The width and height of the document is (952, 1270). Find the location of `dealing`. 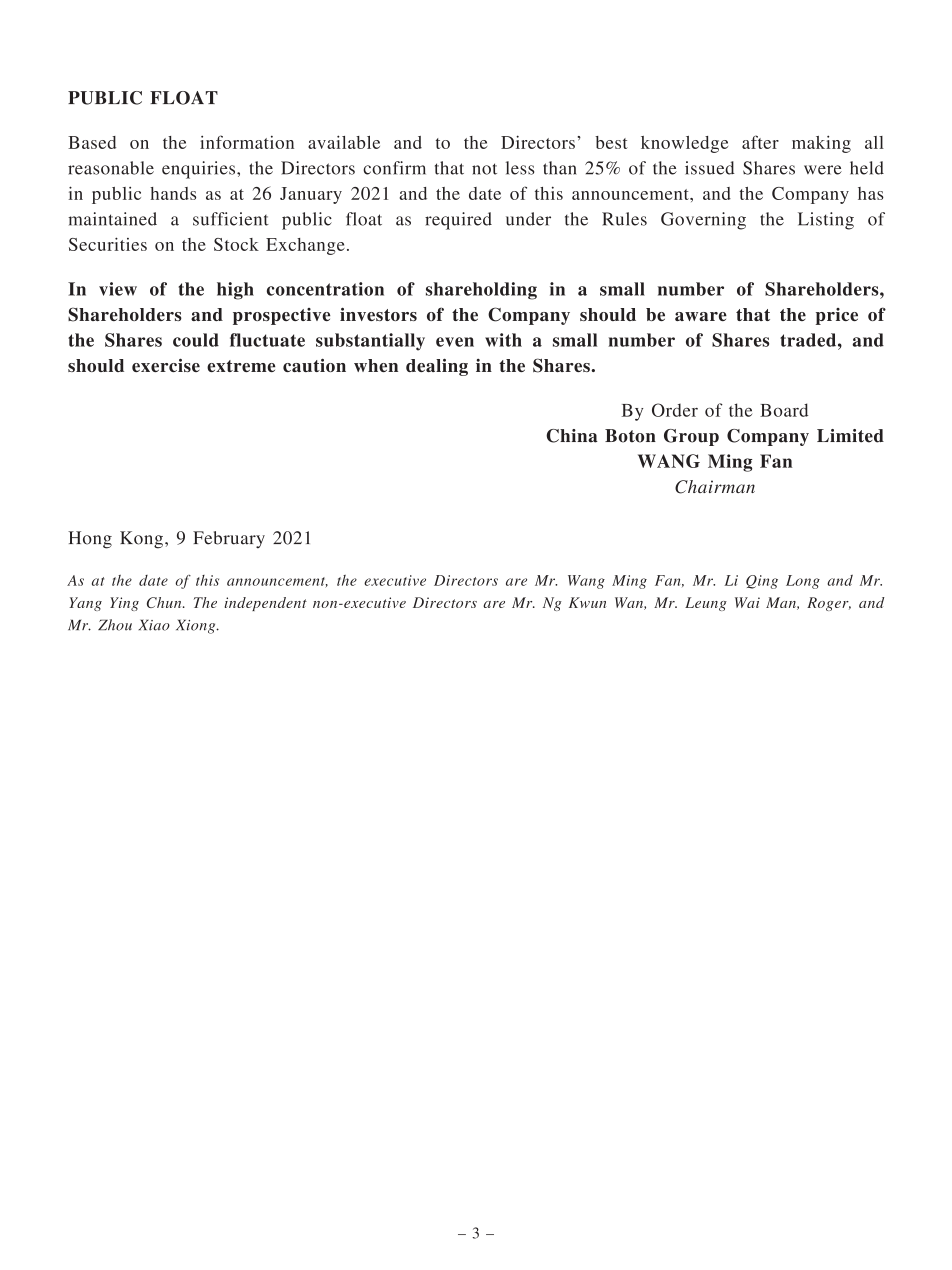

dealing is located at coordinates (437, 367).
